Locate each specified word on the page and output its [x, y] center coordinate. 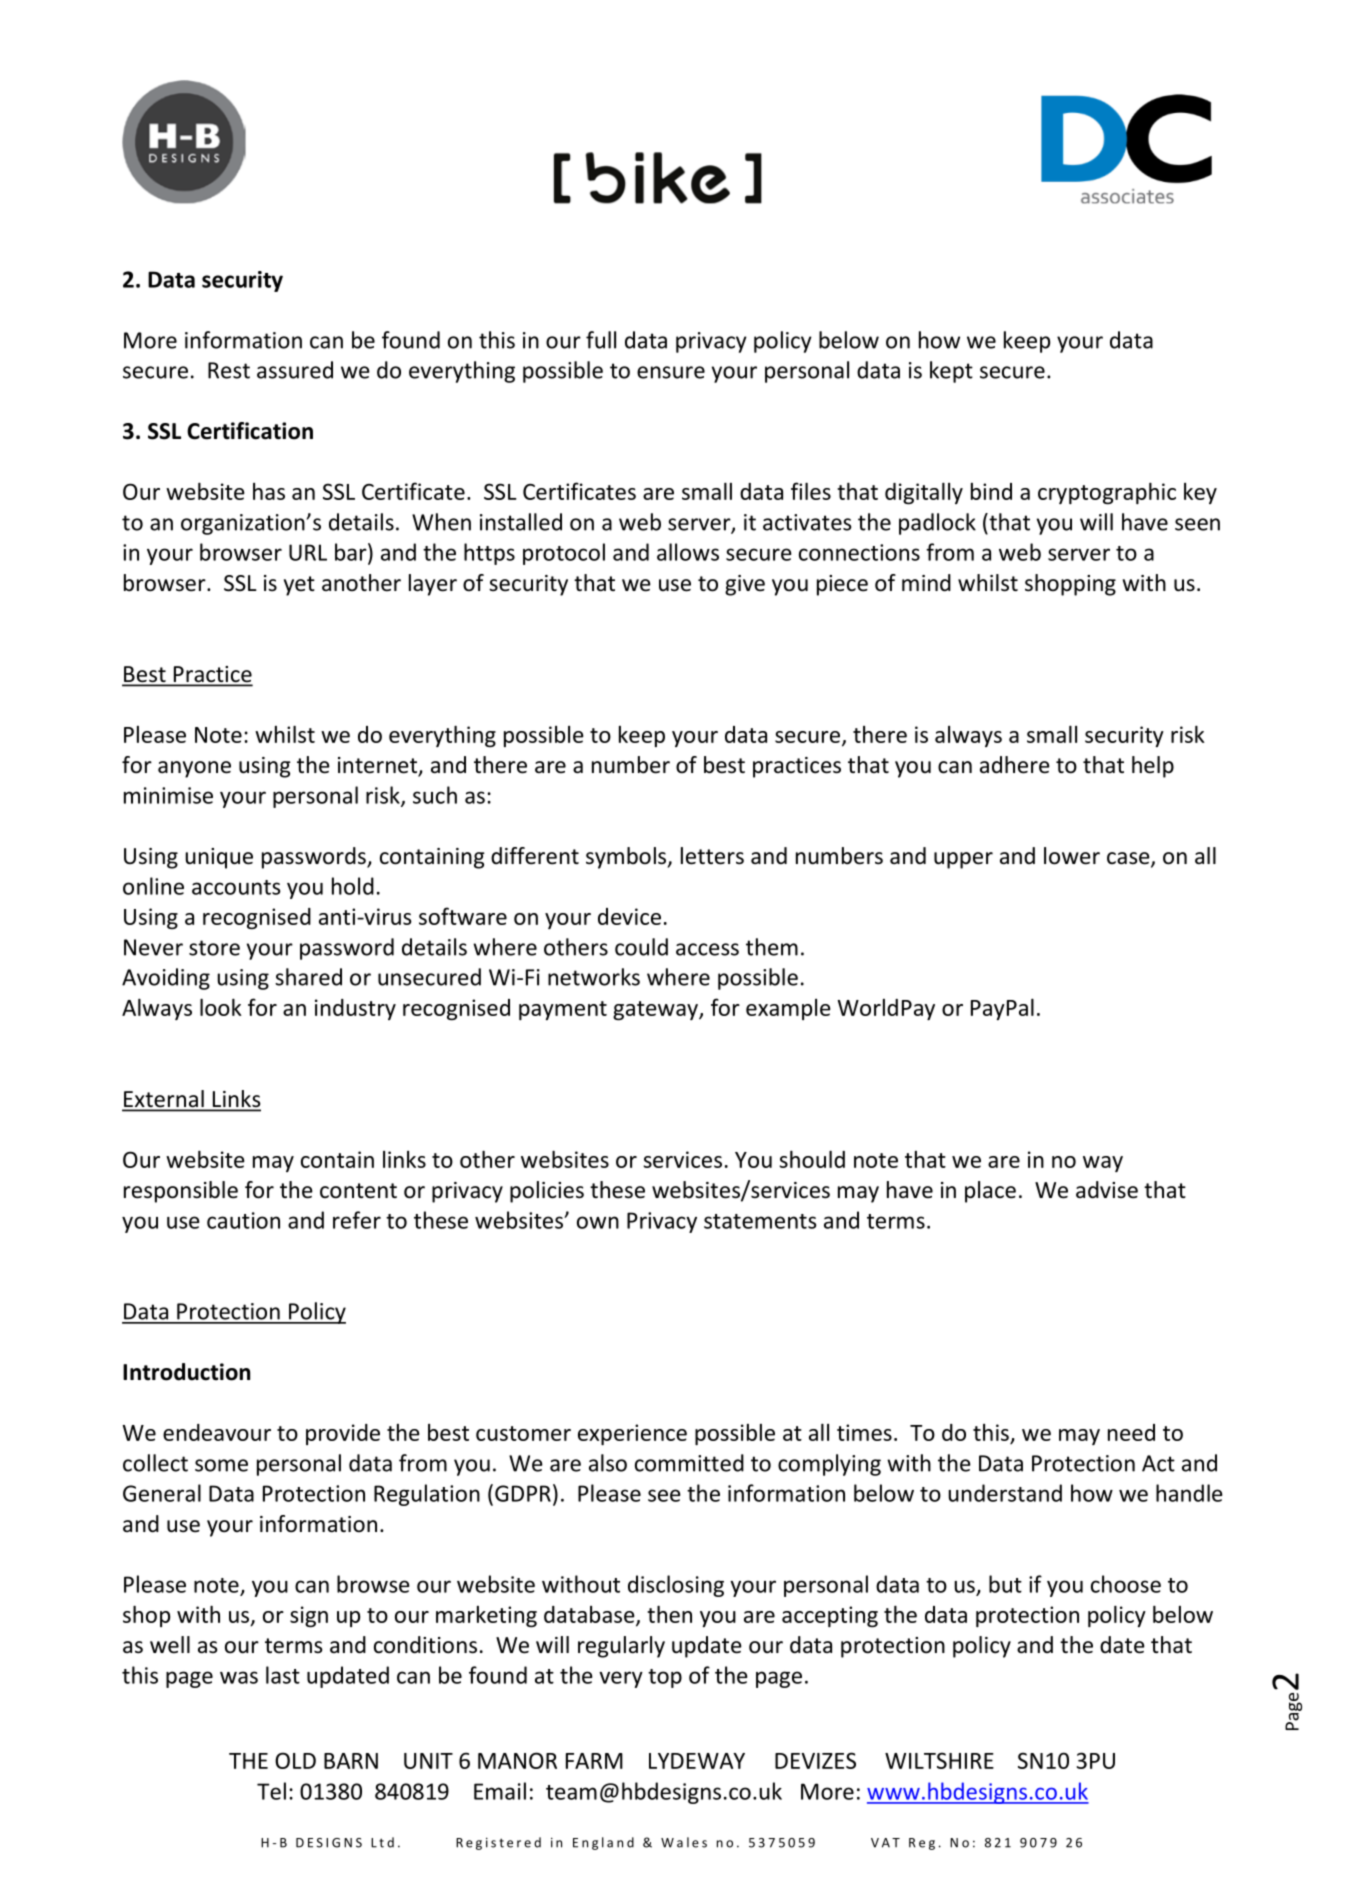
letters [712, 856]
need [1131, 1432]
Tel [271, 1791]
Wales [684, 1842]
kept [951, 372]
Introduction [186, 1372]
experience [632, 1434]
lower [1072, 856]
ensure [671, 372]
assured [295, 370]
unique [219, 858]
